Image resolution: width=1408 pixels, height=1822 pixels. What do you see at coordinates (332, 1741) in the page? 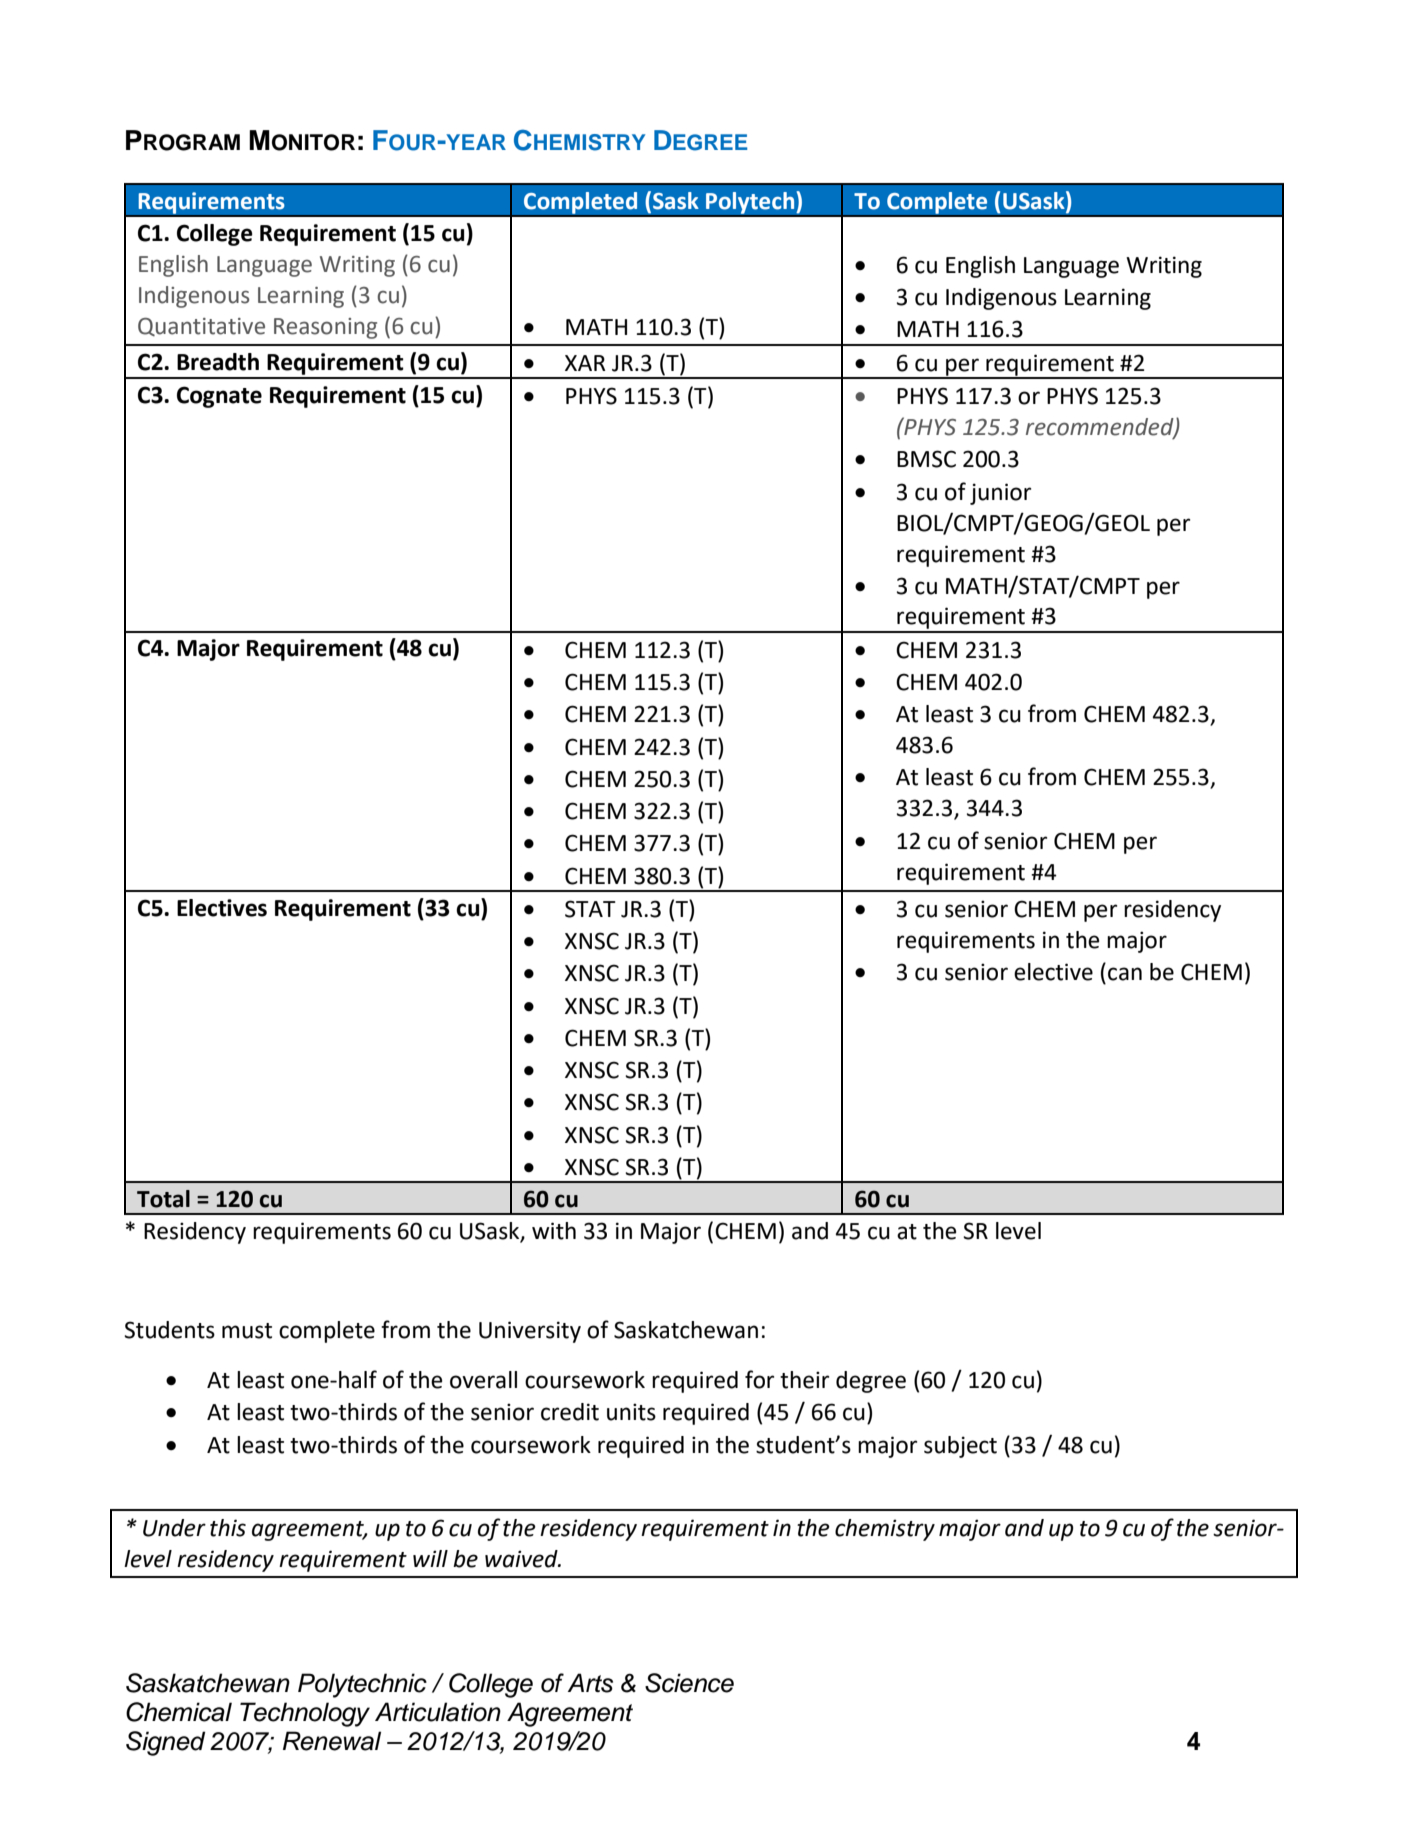
I see `Renewal` at bounding box center [332, 1741].
